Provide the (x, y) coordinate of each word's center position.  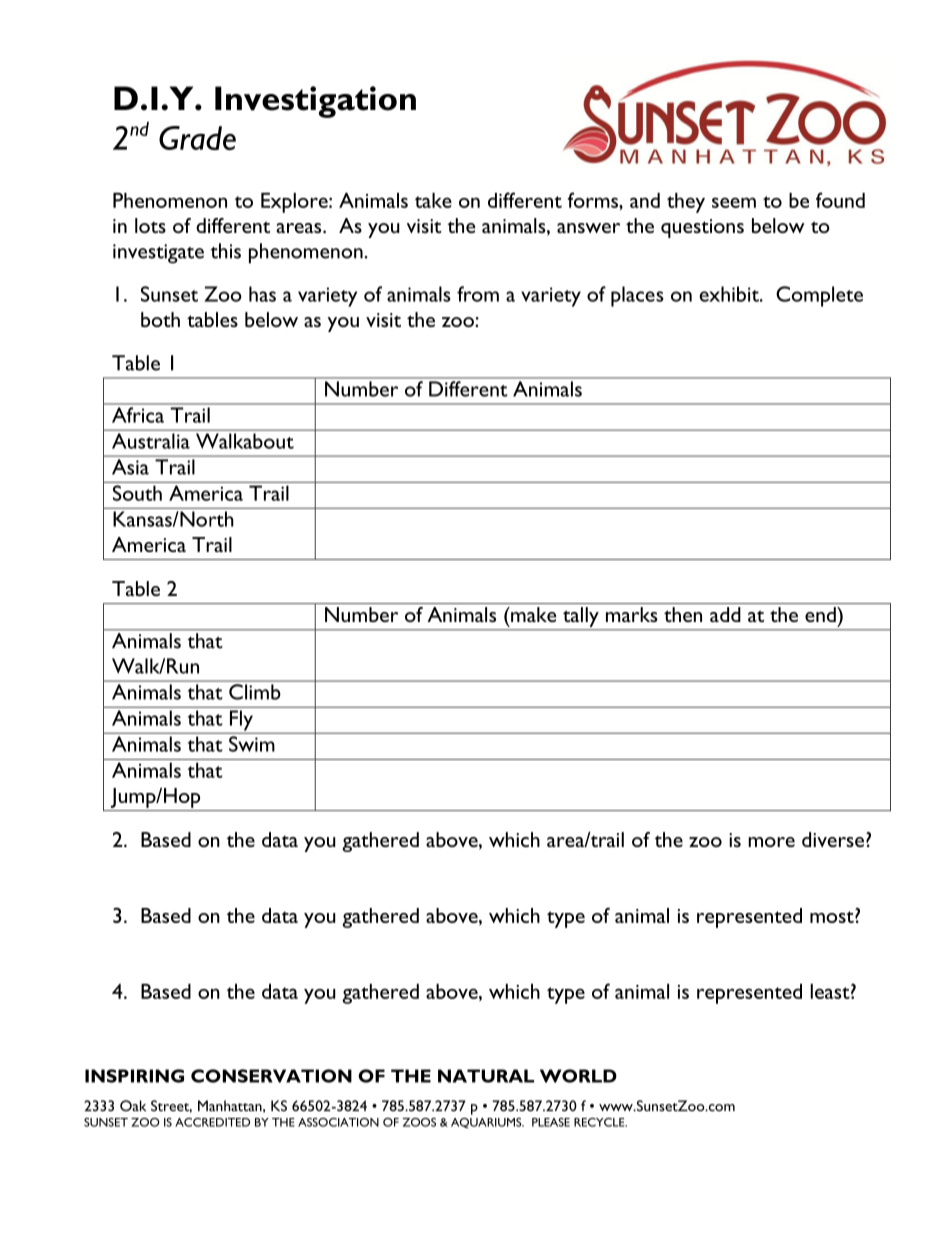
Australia (151, 441)
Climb (254, 692)
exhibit (730, 294)
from (478, 294)
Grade (197, 138)
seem (734, 202)
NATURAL (486, 1076)
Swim (252, 744)
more (771, 842)
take (433, 200)
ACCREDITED (212, 1122)
